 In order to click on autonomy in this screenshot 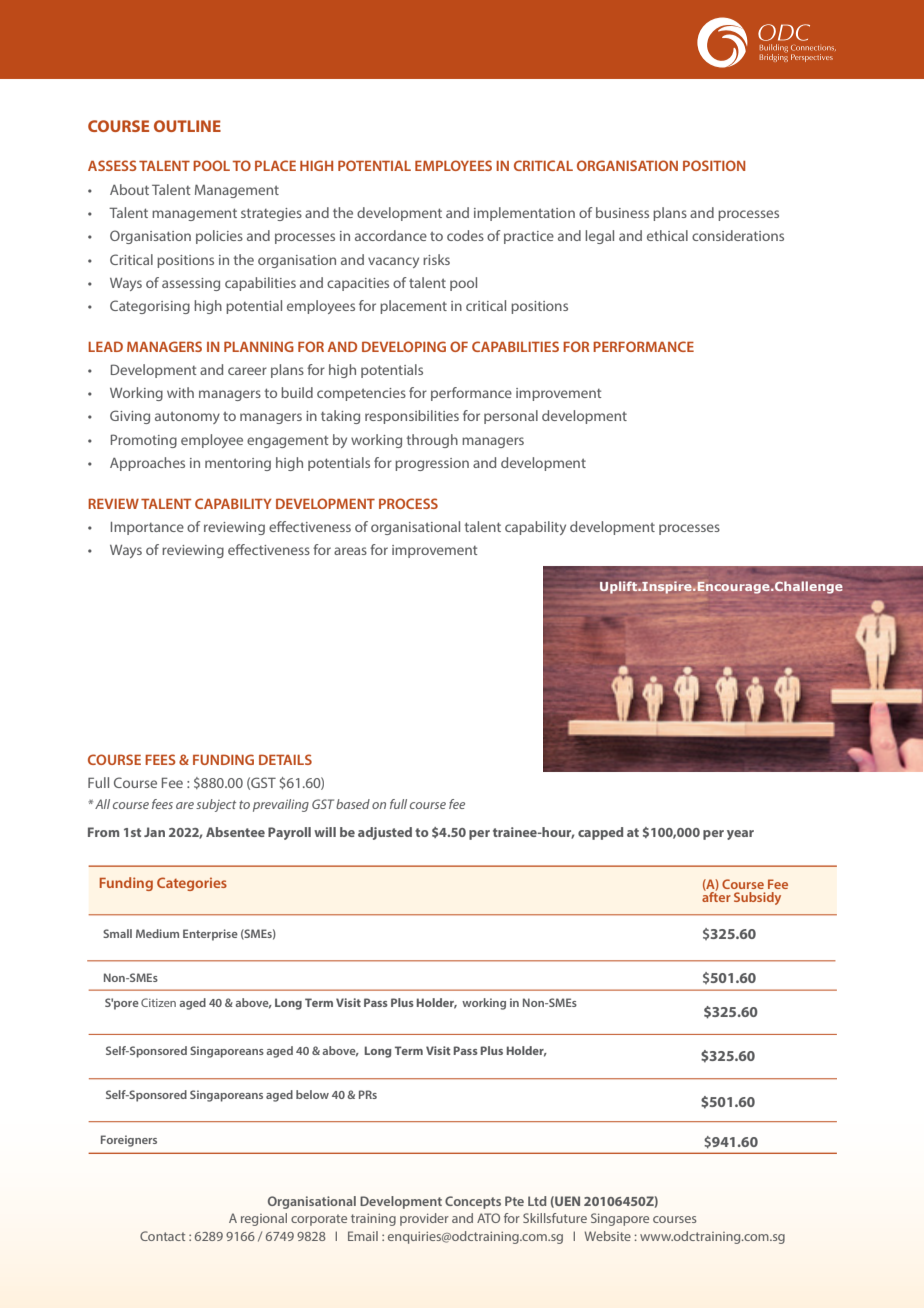, I will do `click(187, 418)`.
